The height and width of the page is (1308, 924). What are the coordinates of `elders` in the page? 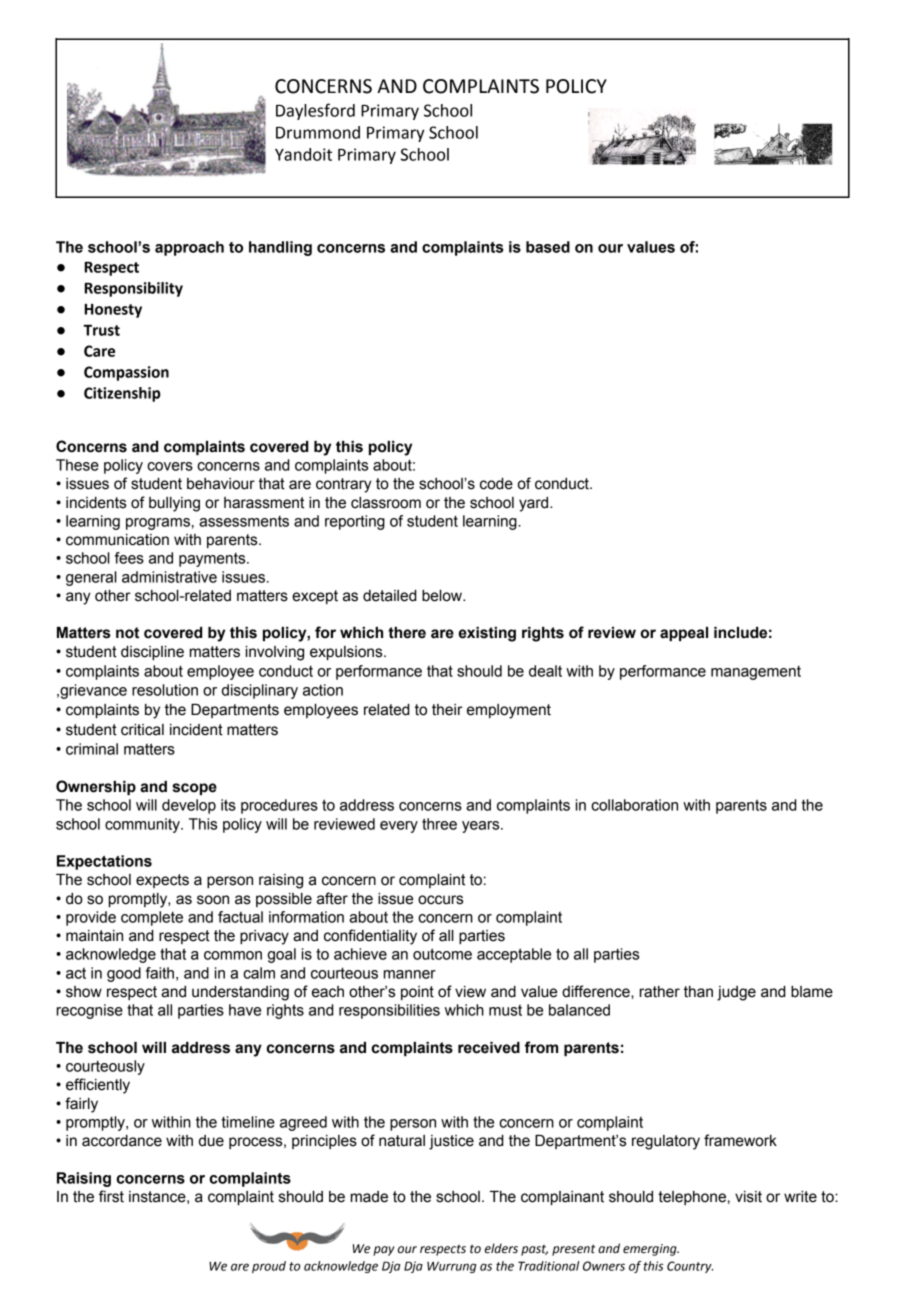 It's located at (501, 1248).
